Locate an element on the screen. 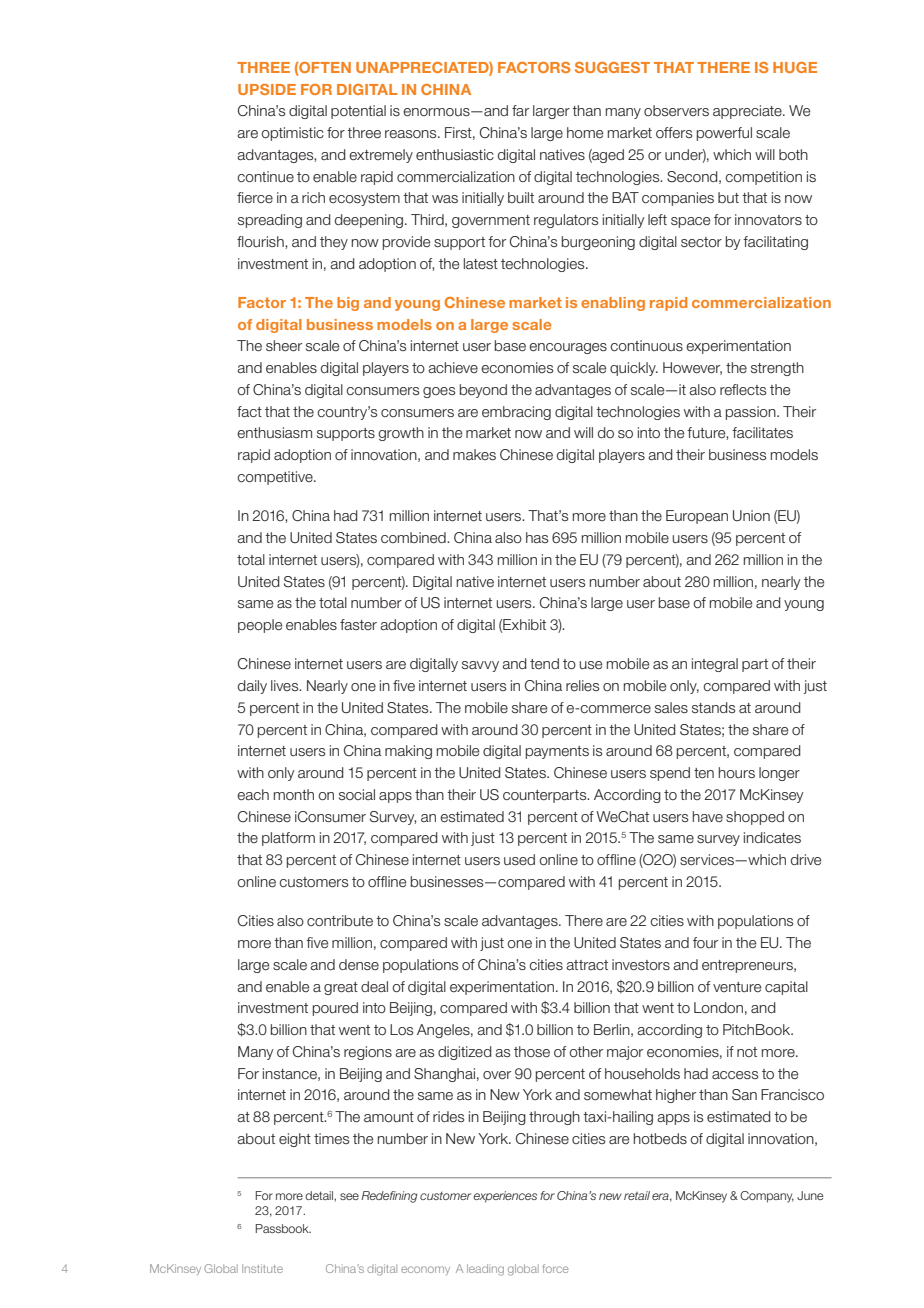  far is located at coordinates (520, 110).
